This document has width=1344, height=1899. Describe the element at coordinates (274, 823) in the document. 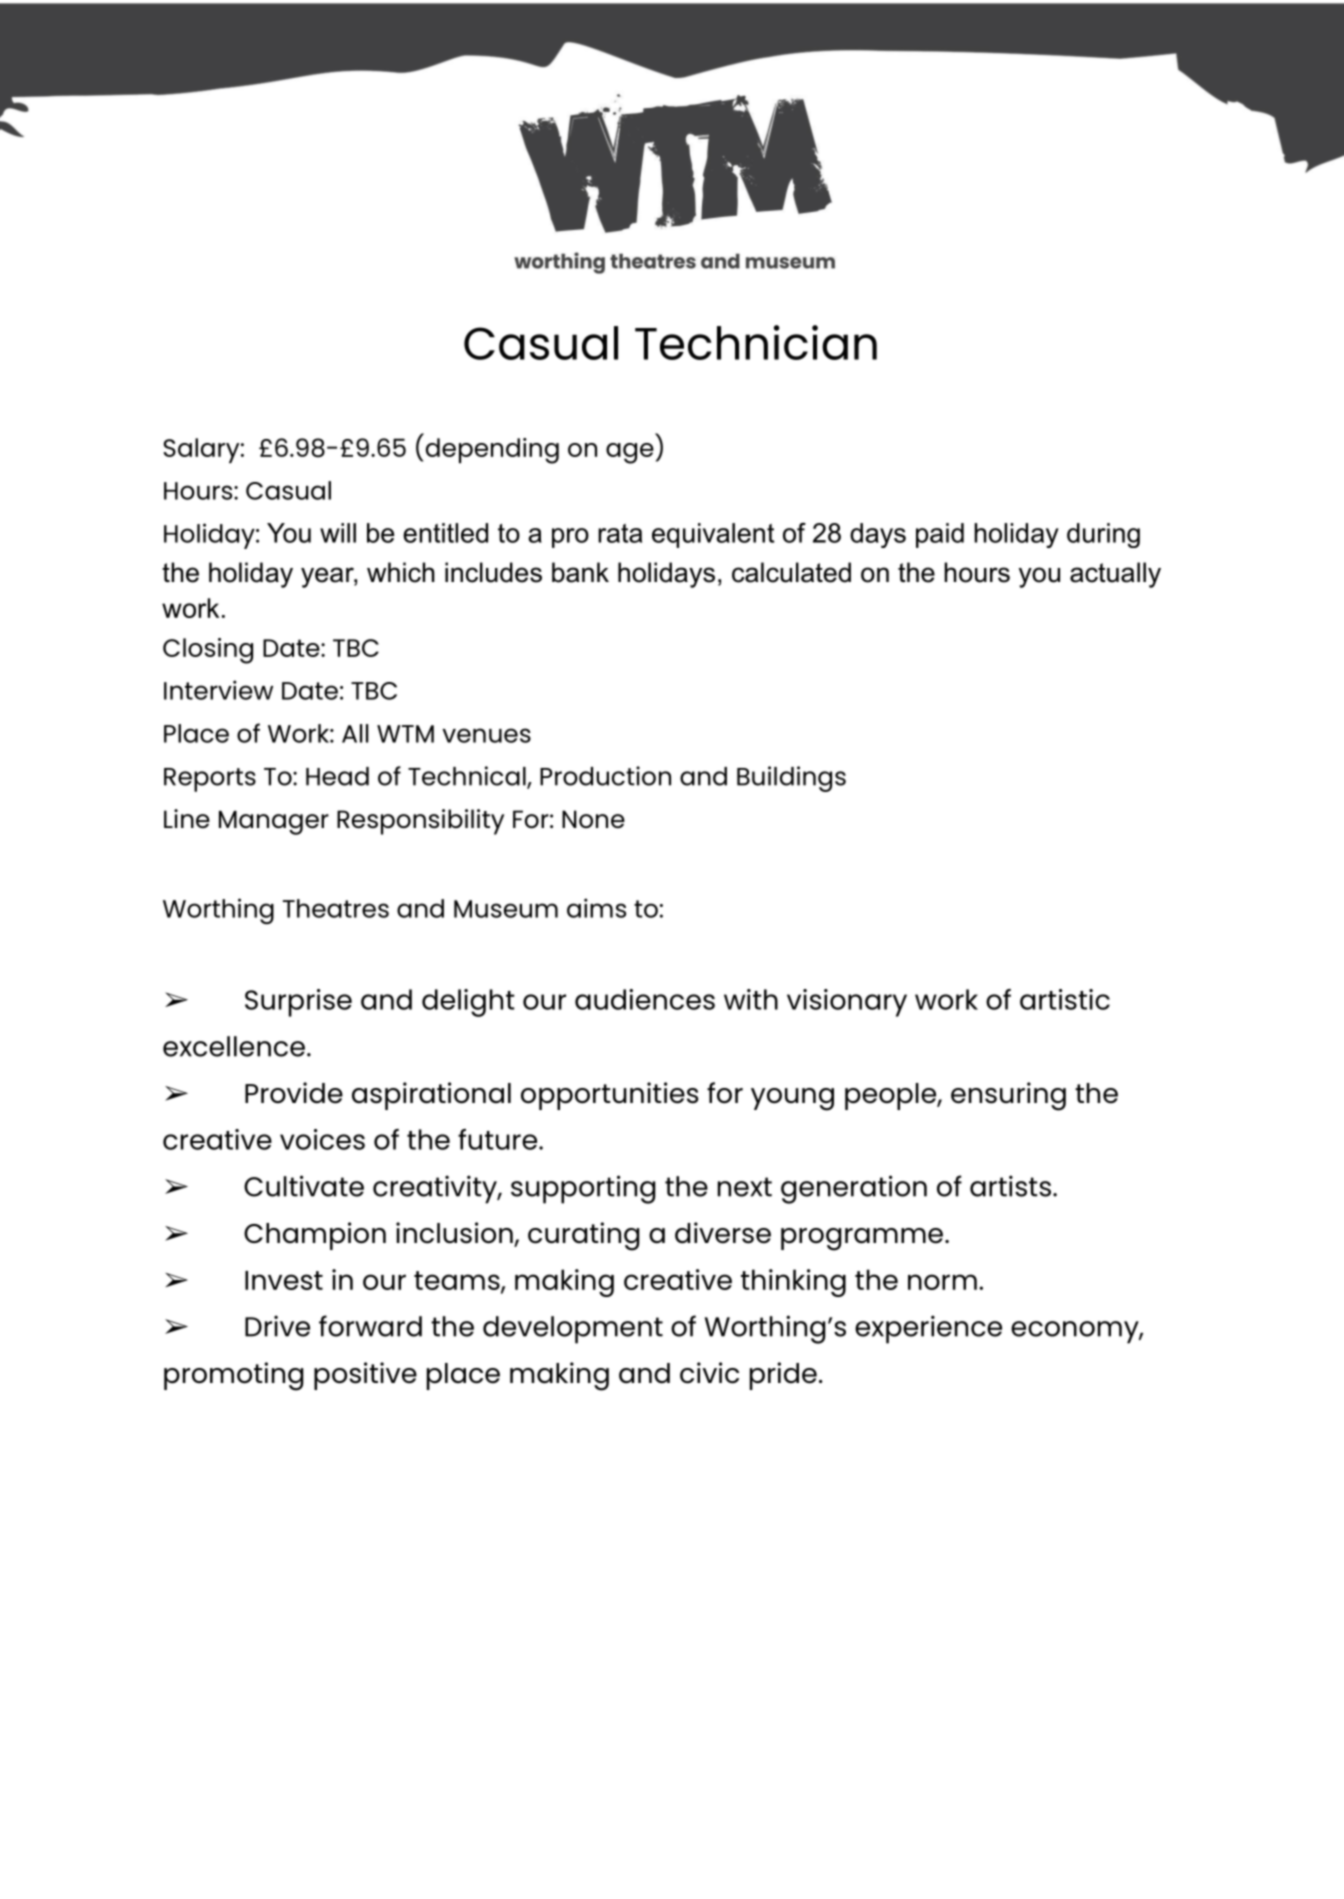

I see `Manager` at that location.
